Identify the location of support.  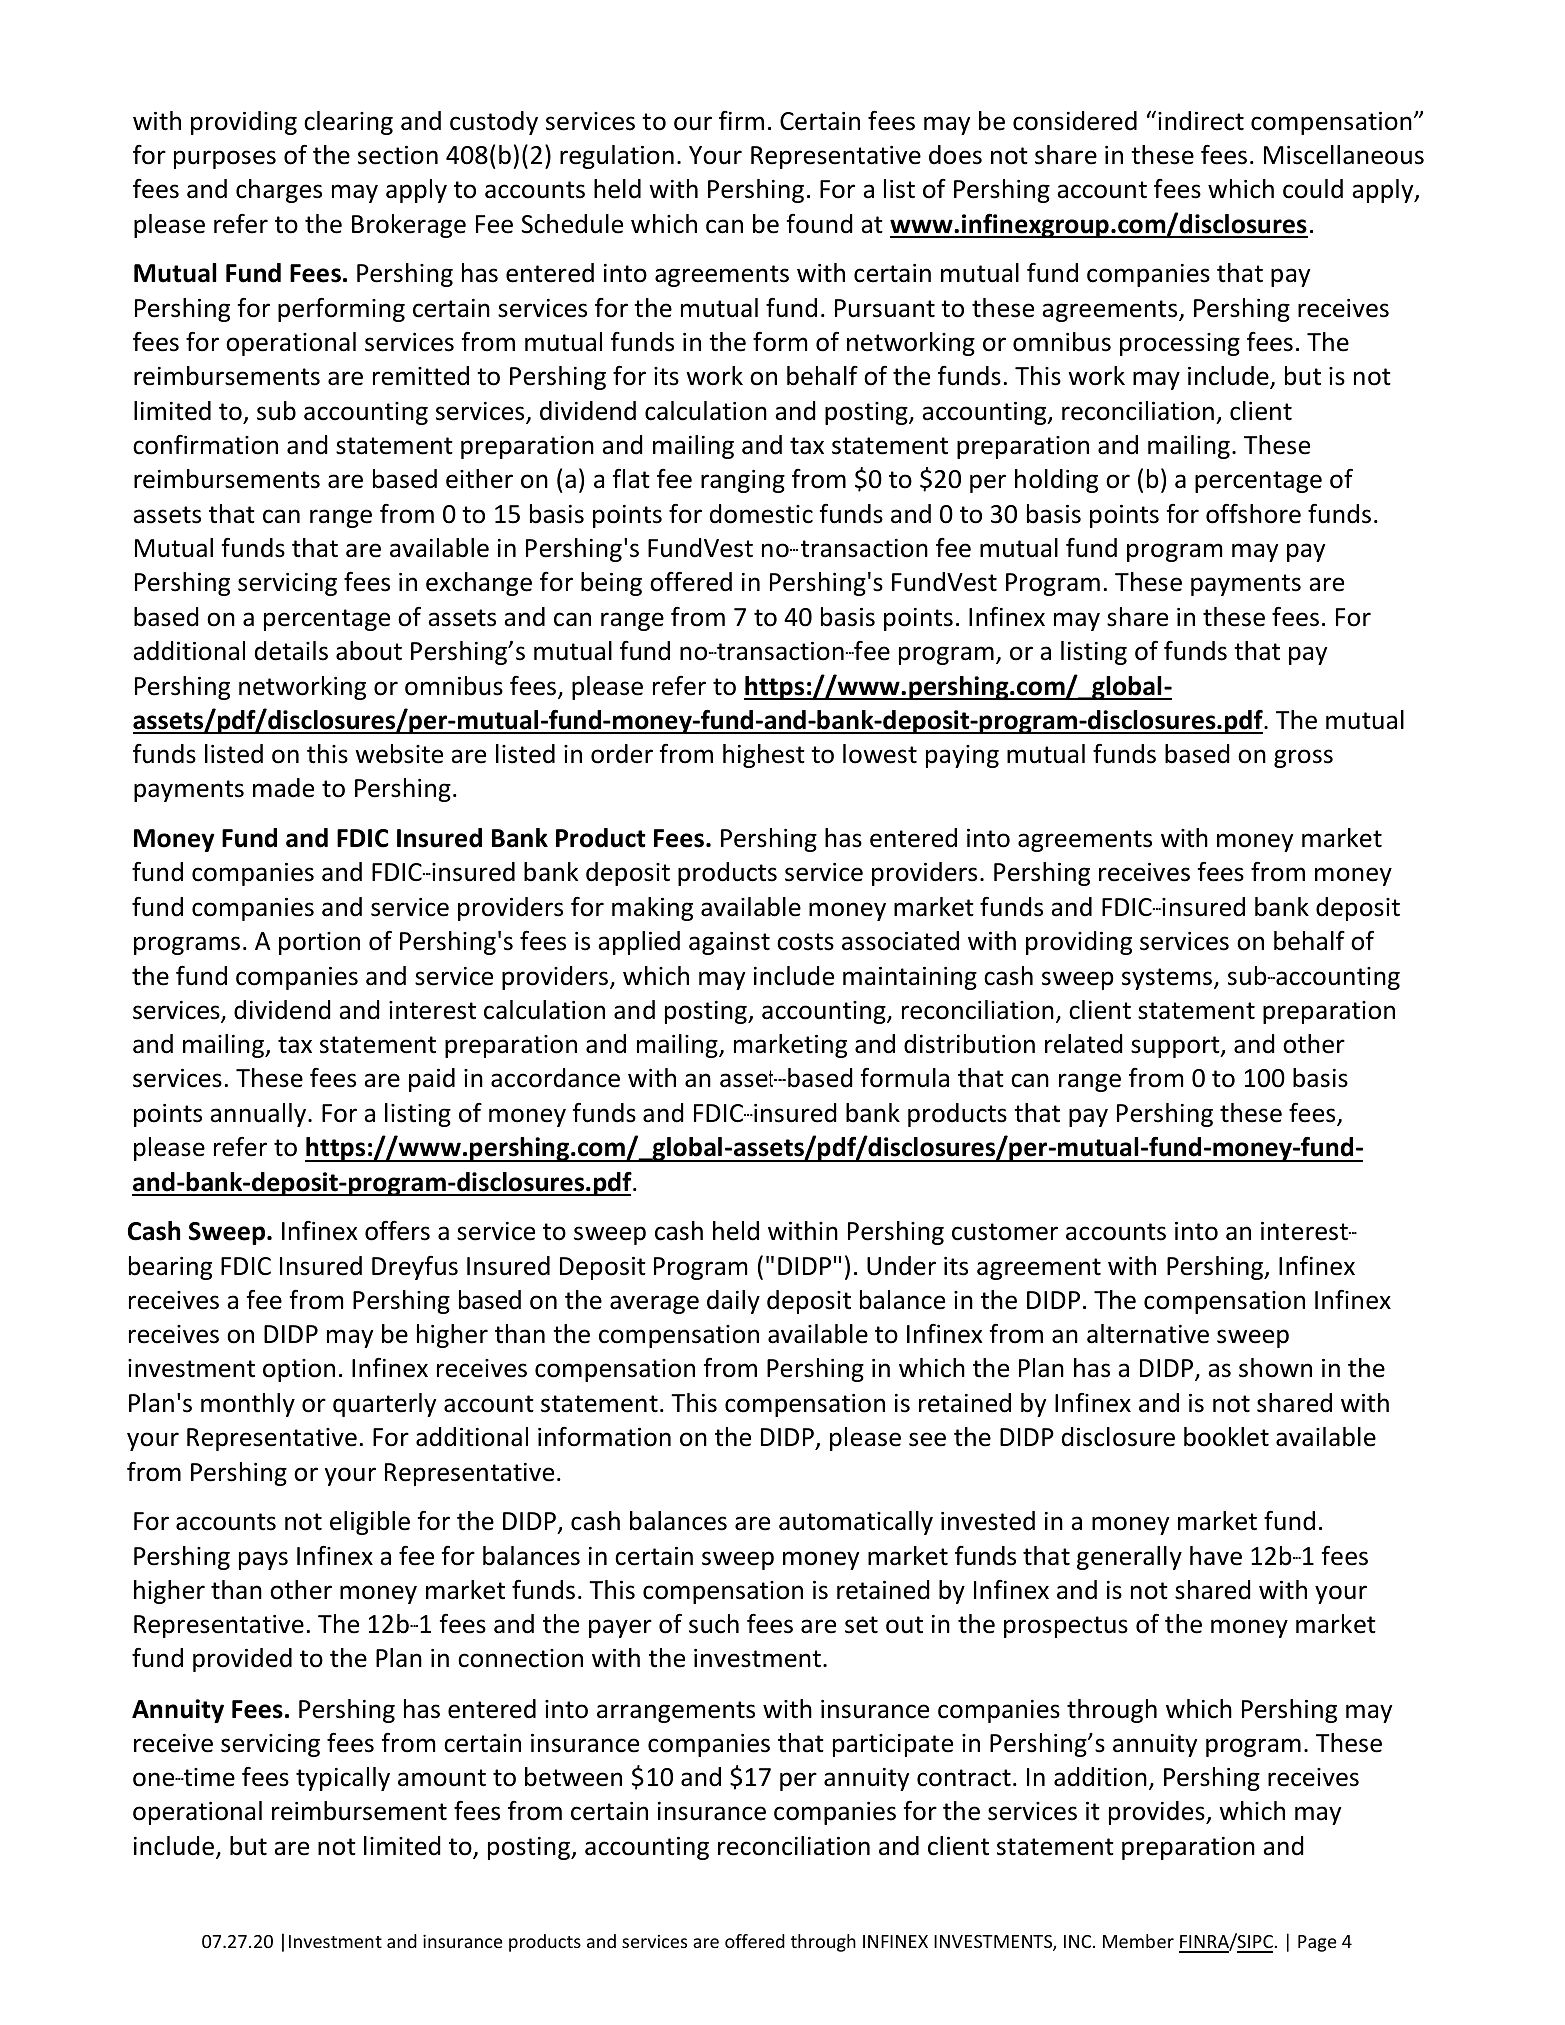
(1176, 1047).
